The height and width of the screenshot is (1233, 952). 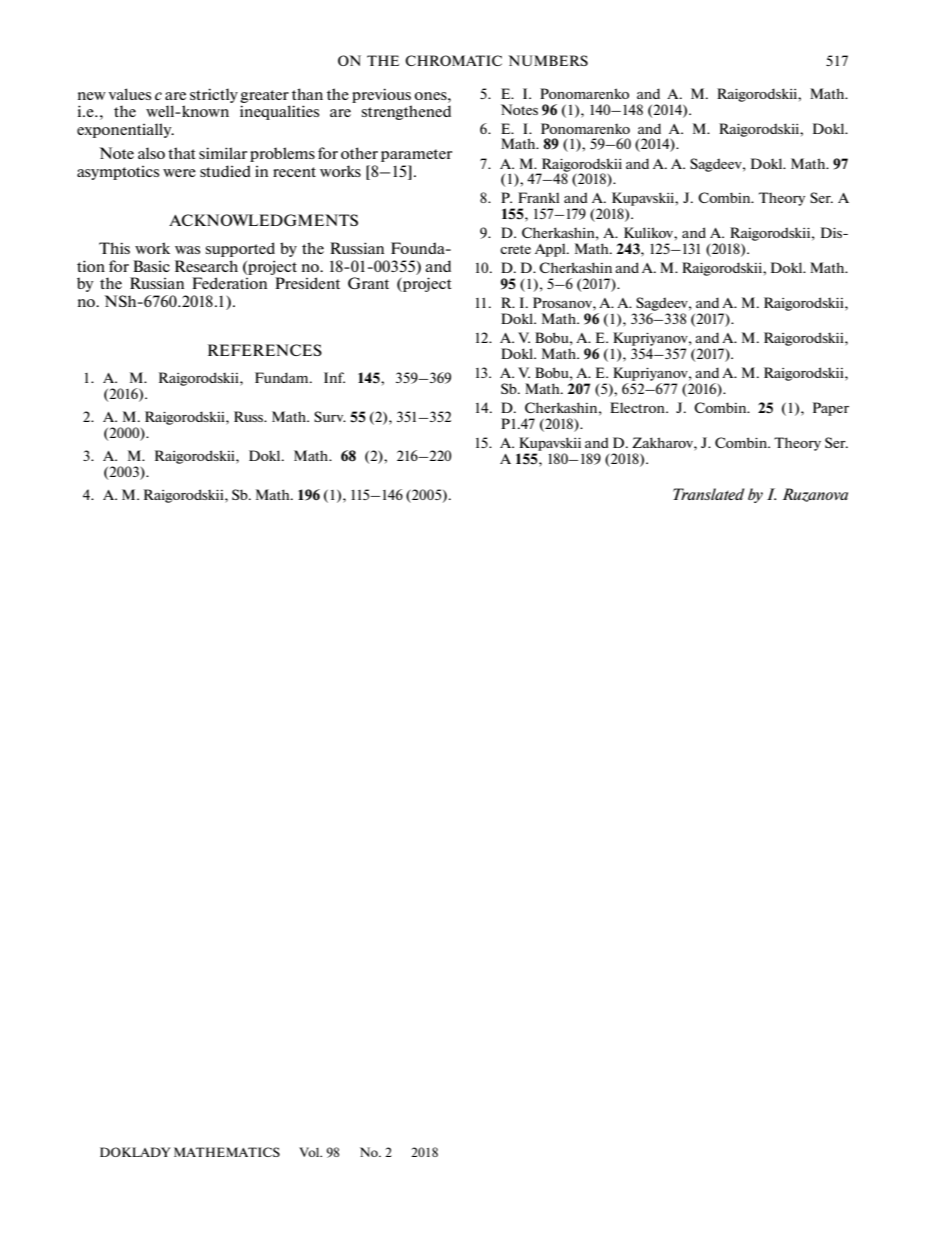 I want to click on Paper, so click(x=831, y=409).
